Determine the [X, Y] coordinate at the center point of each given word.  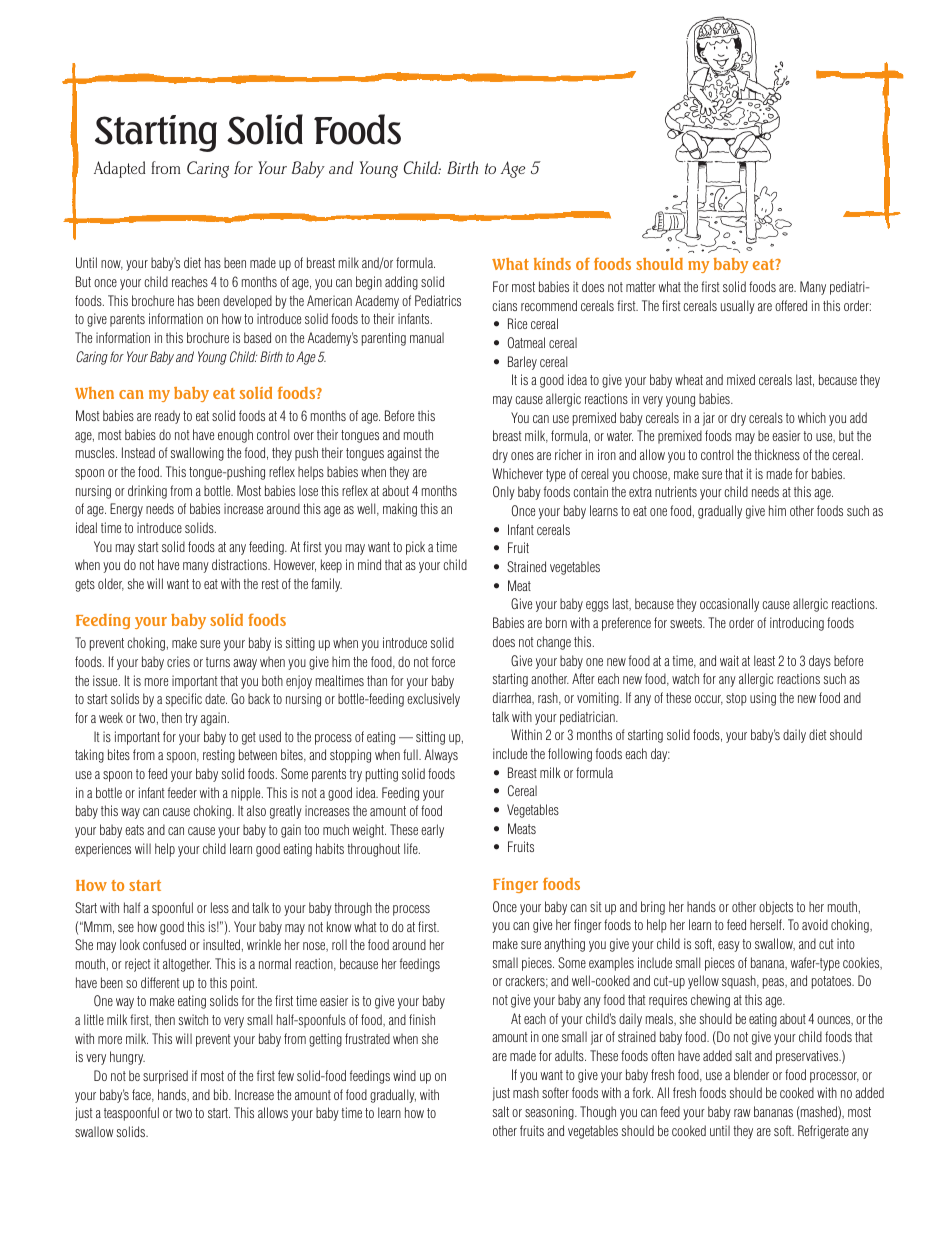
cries [178, 661]
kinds [552, 264]
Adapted [119, 169]
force [443, 661]
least [764, 660]
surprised [165, 1077]
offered [791, 305]
